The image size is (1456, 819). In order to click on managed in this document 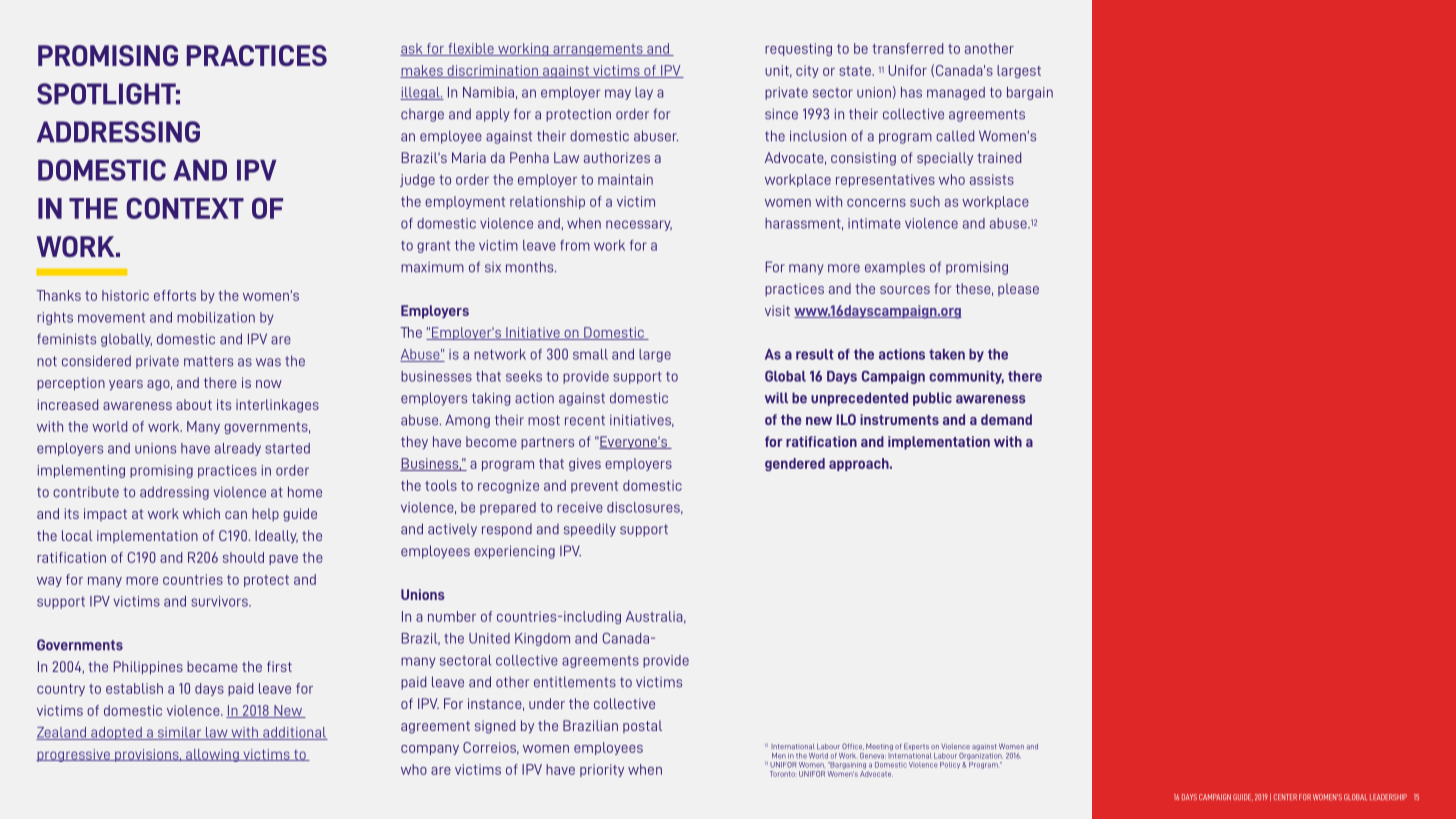, I will do `click(956, 93)`.
